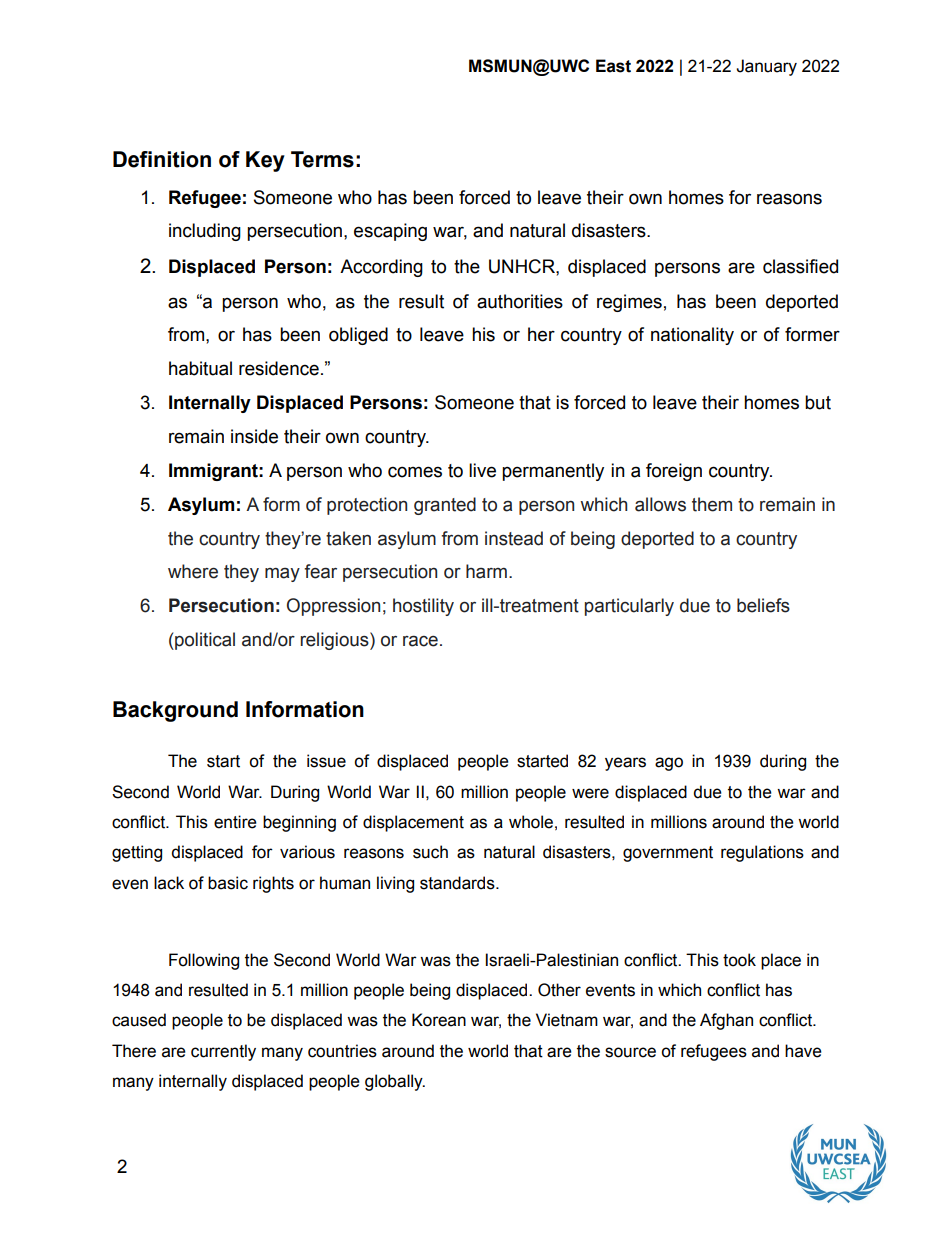 This image has width=952, height=1233. I want to click on race, so click(420, 641).
